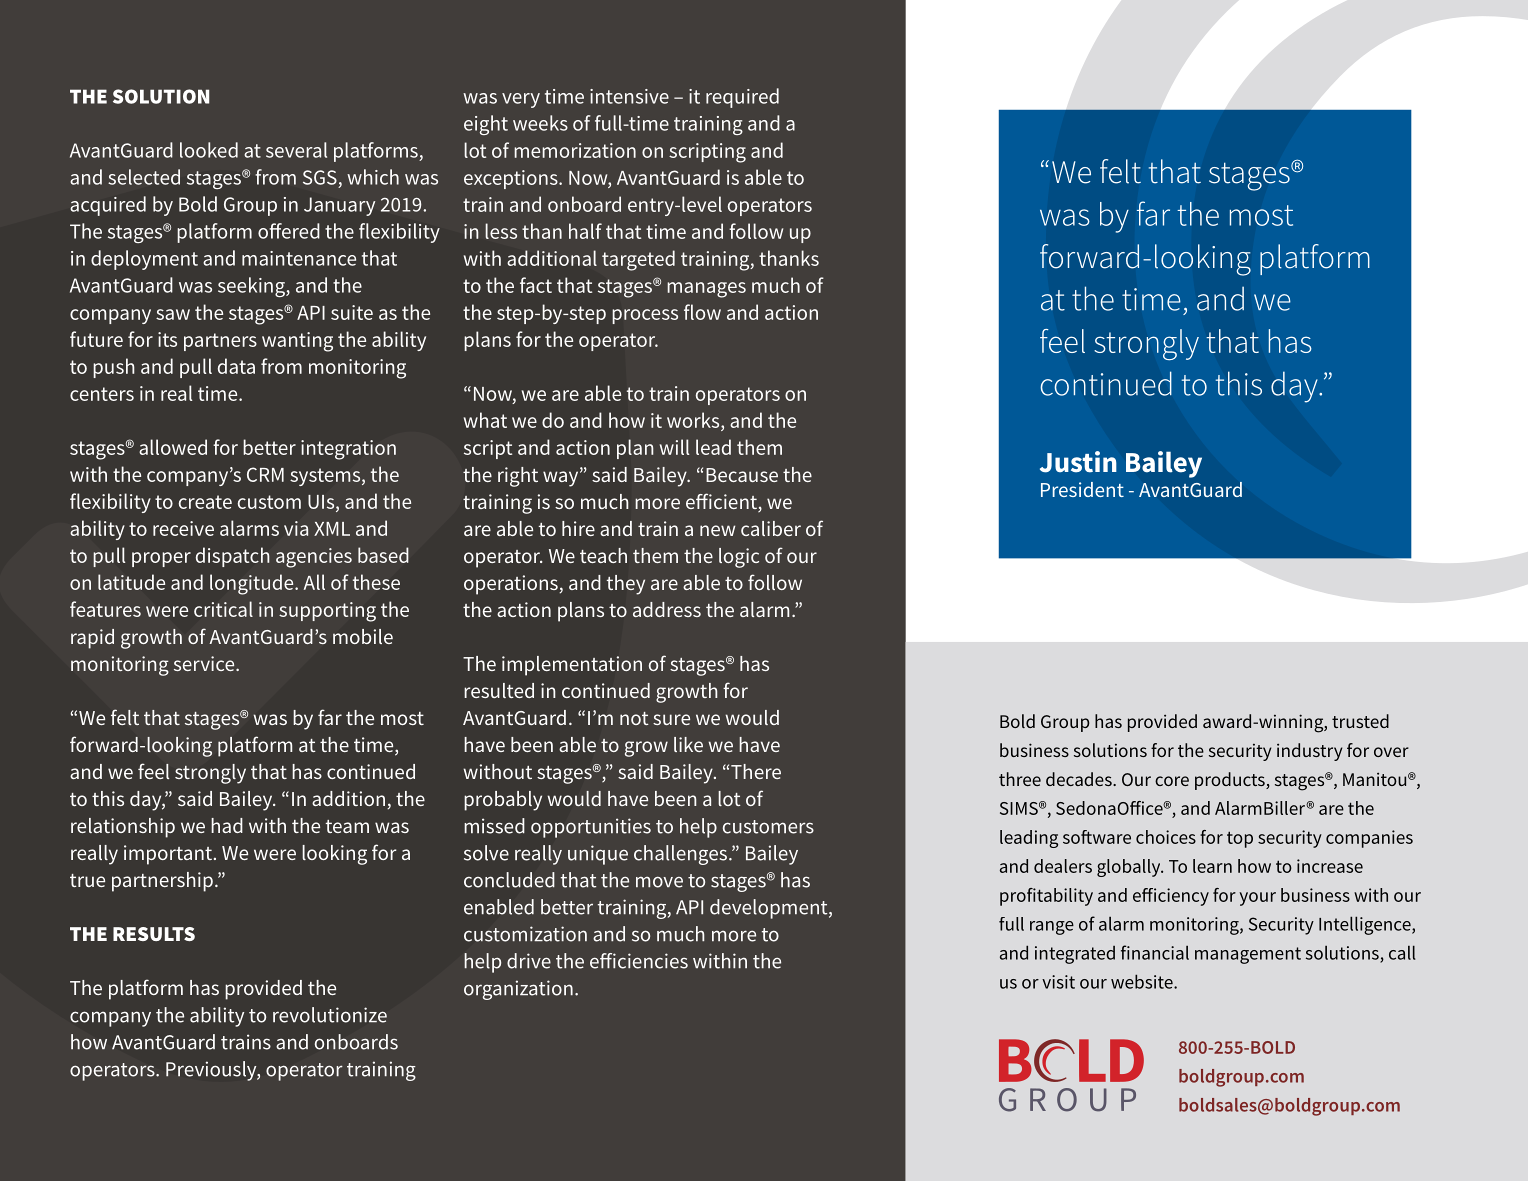 The height and width of the screenshot is (1181, 1528). What do you see at coordinates (639, 961) in the screenshot?
I see `efficiencies` at bounding box center [639, 961].
